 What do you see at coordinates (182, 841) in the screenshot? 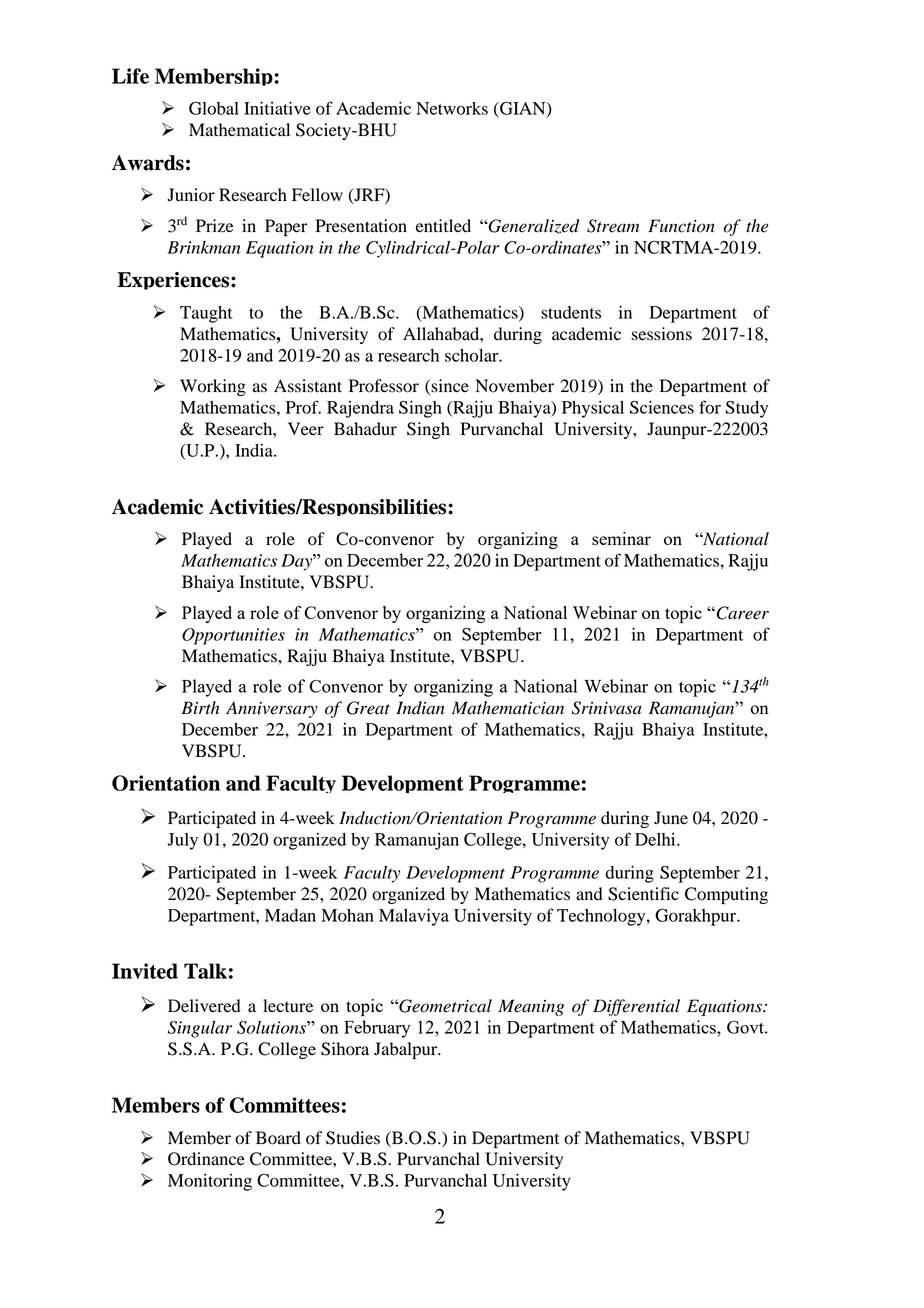
I see `July` at bounding box center [182, 841].
